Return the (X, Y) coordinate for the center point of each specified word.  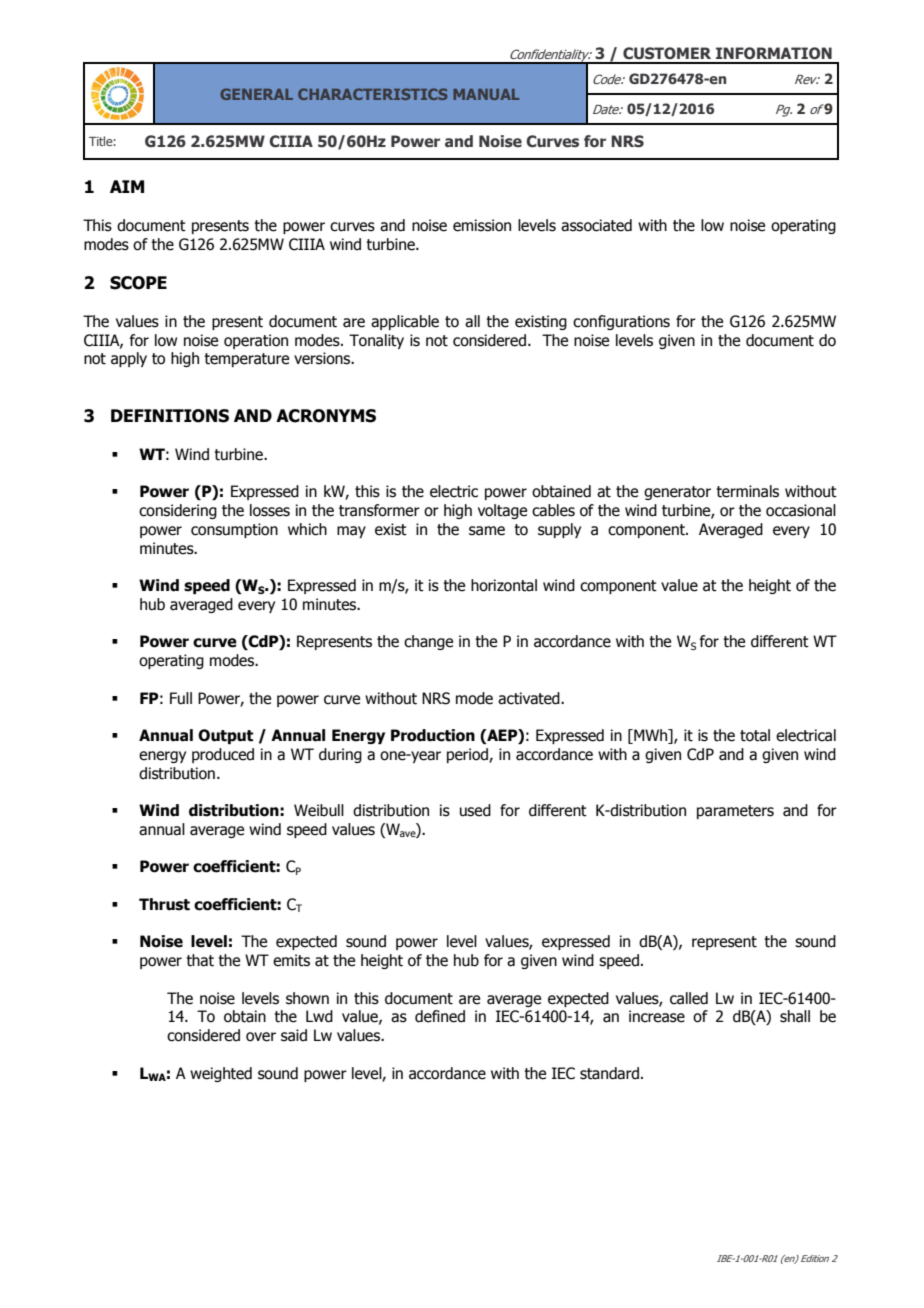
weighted (221, 1074)
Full (181, 698)
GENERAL (256, 94)
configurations (621, 322)
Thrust (164, 904)
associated (596, 225)
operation (256, 341)
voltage (502, 511)
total (755, 735)
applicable (405, 322)
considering (178, 511)
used (475, 810)
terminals (747, 491)
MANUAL (486, 94)
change (428, 642)
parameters (735, 812)
